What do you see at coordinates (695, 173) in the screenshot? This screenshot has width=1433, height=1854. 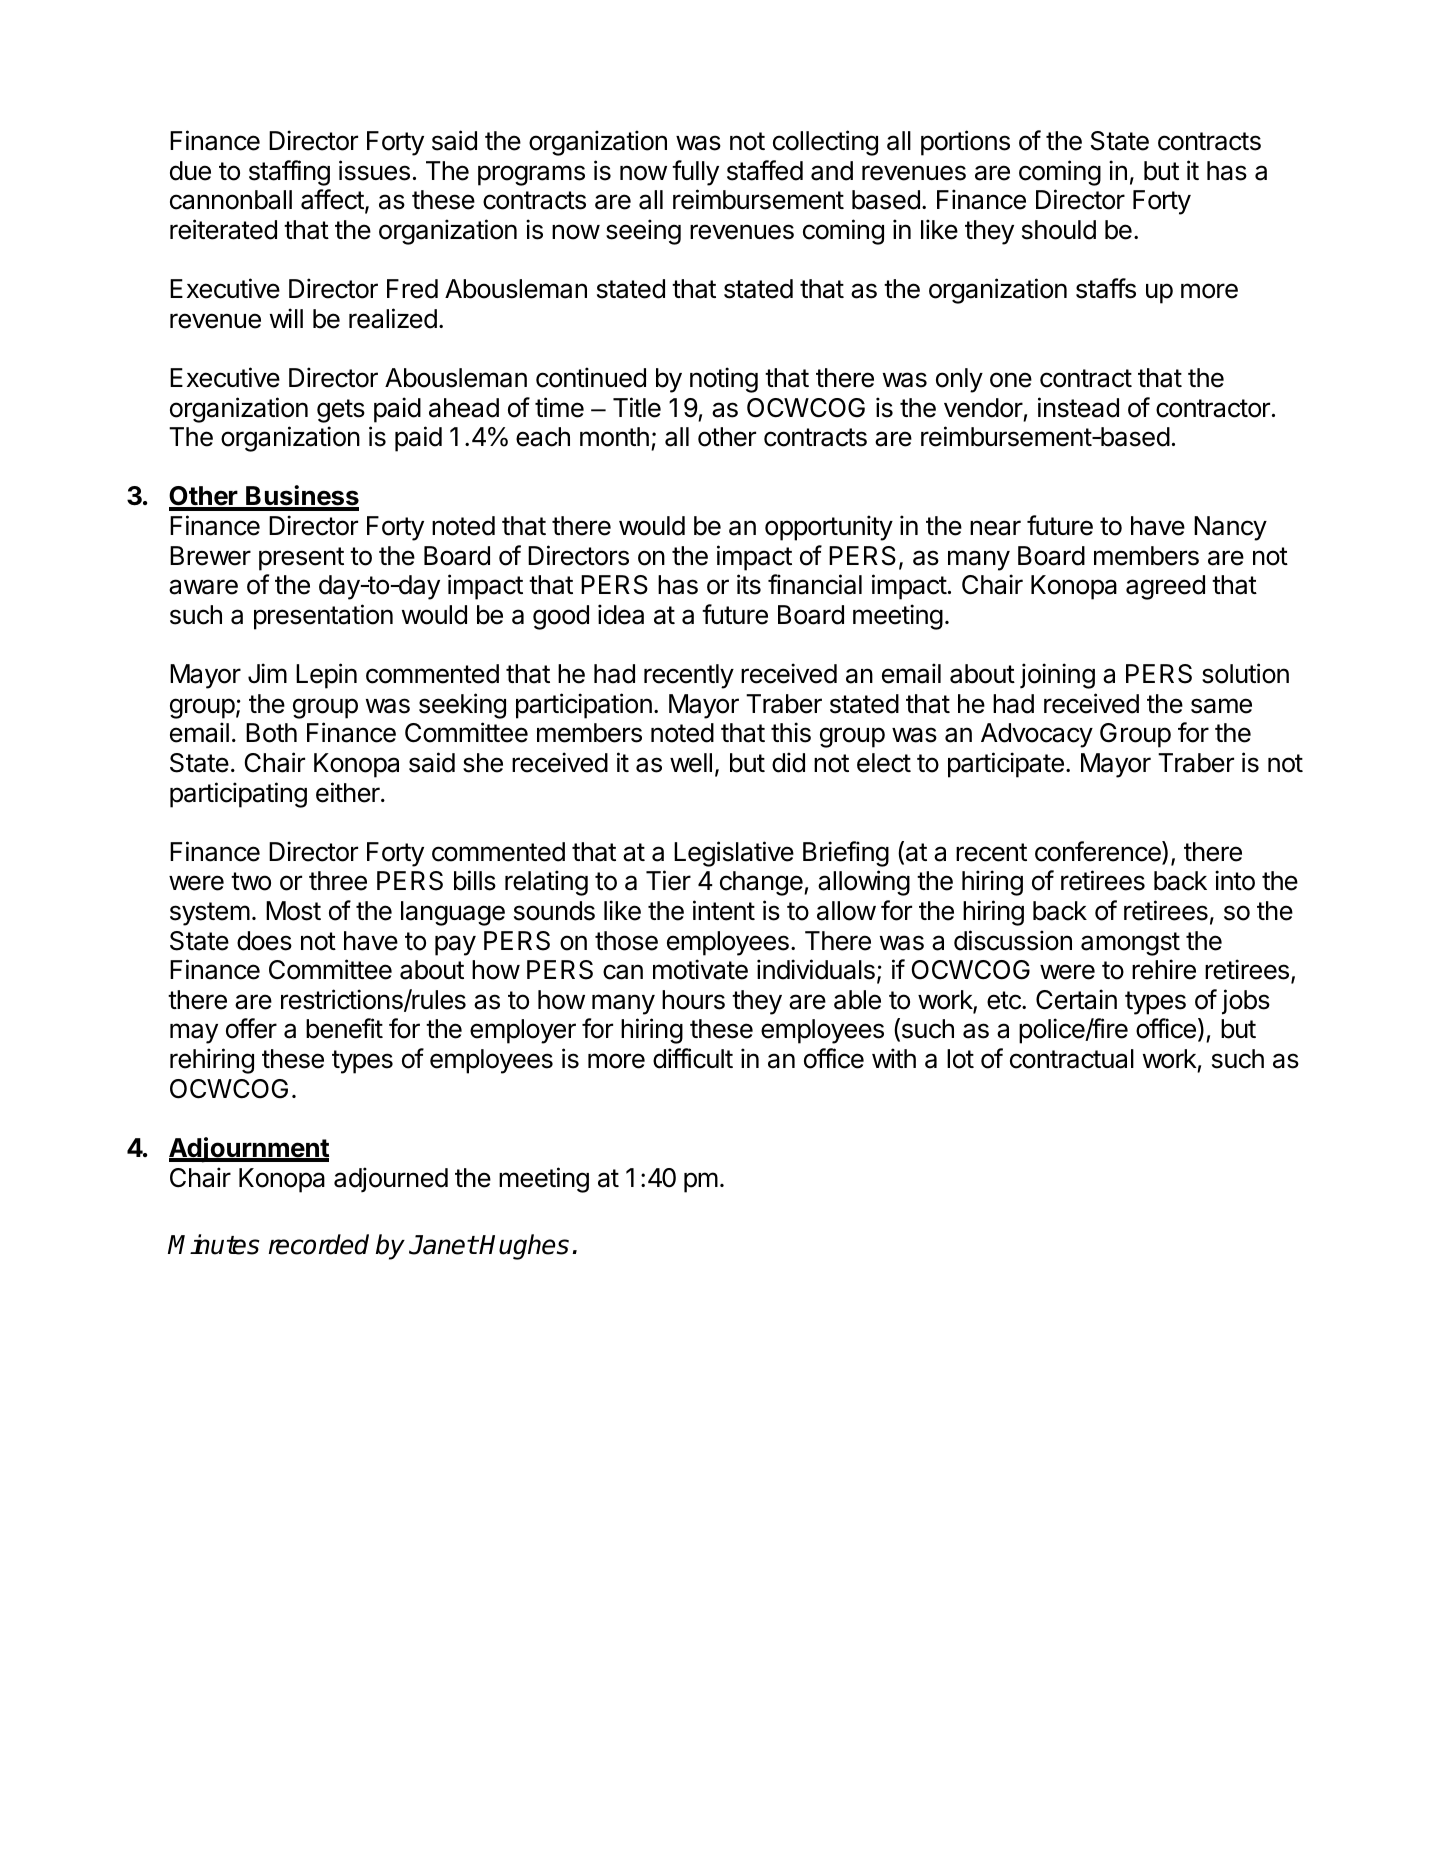 I see `fully` at bounding box center [695, 173].
